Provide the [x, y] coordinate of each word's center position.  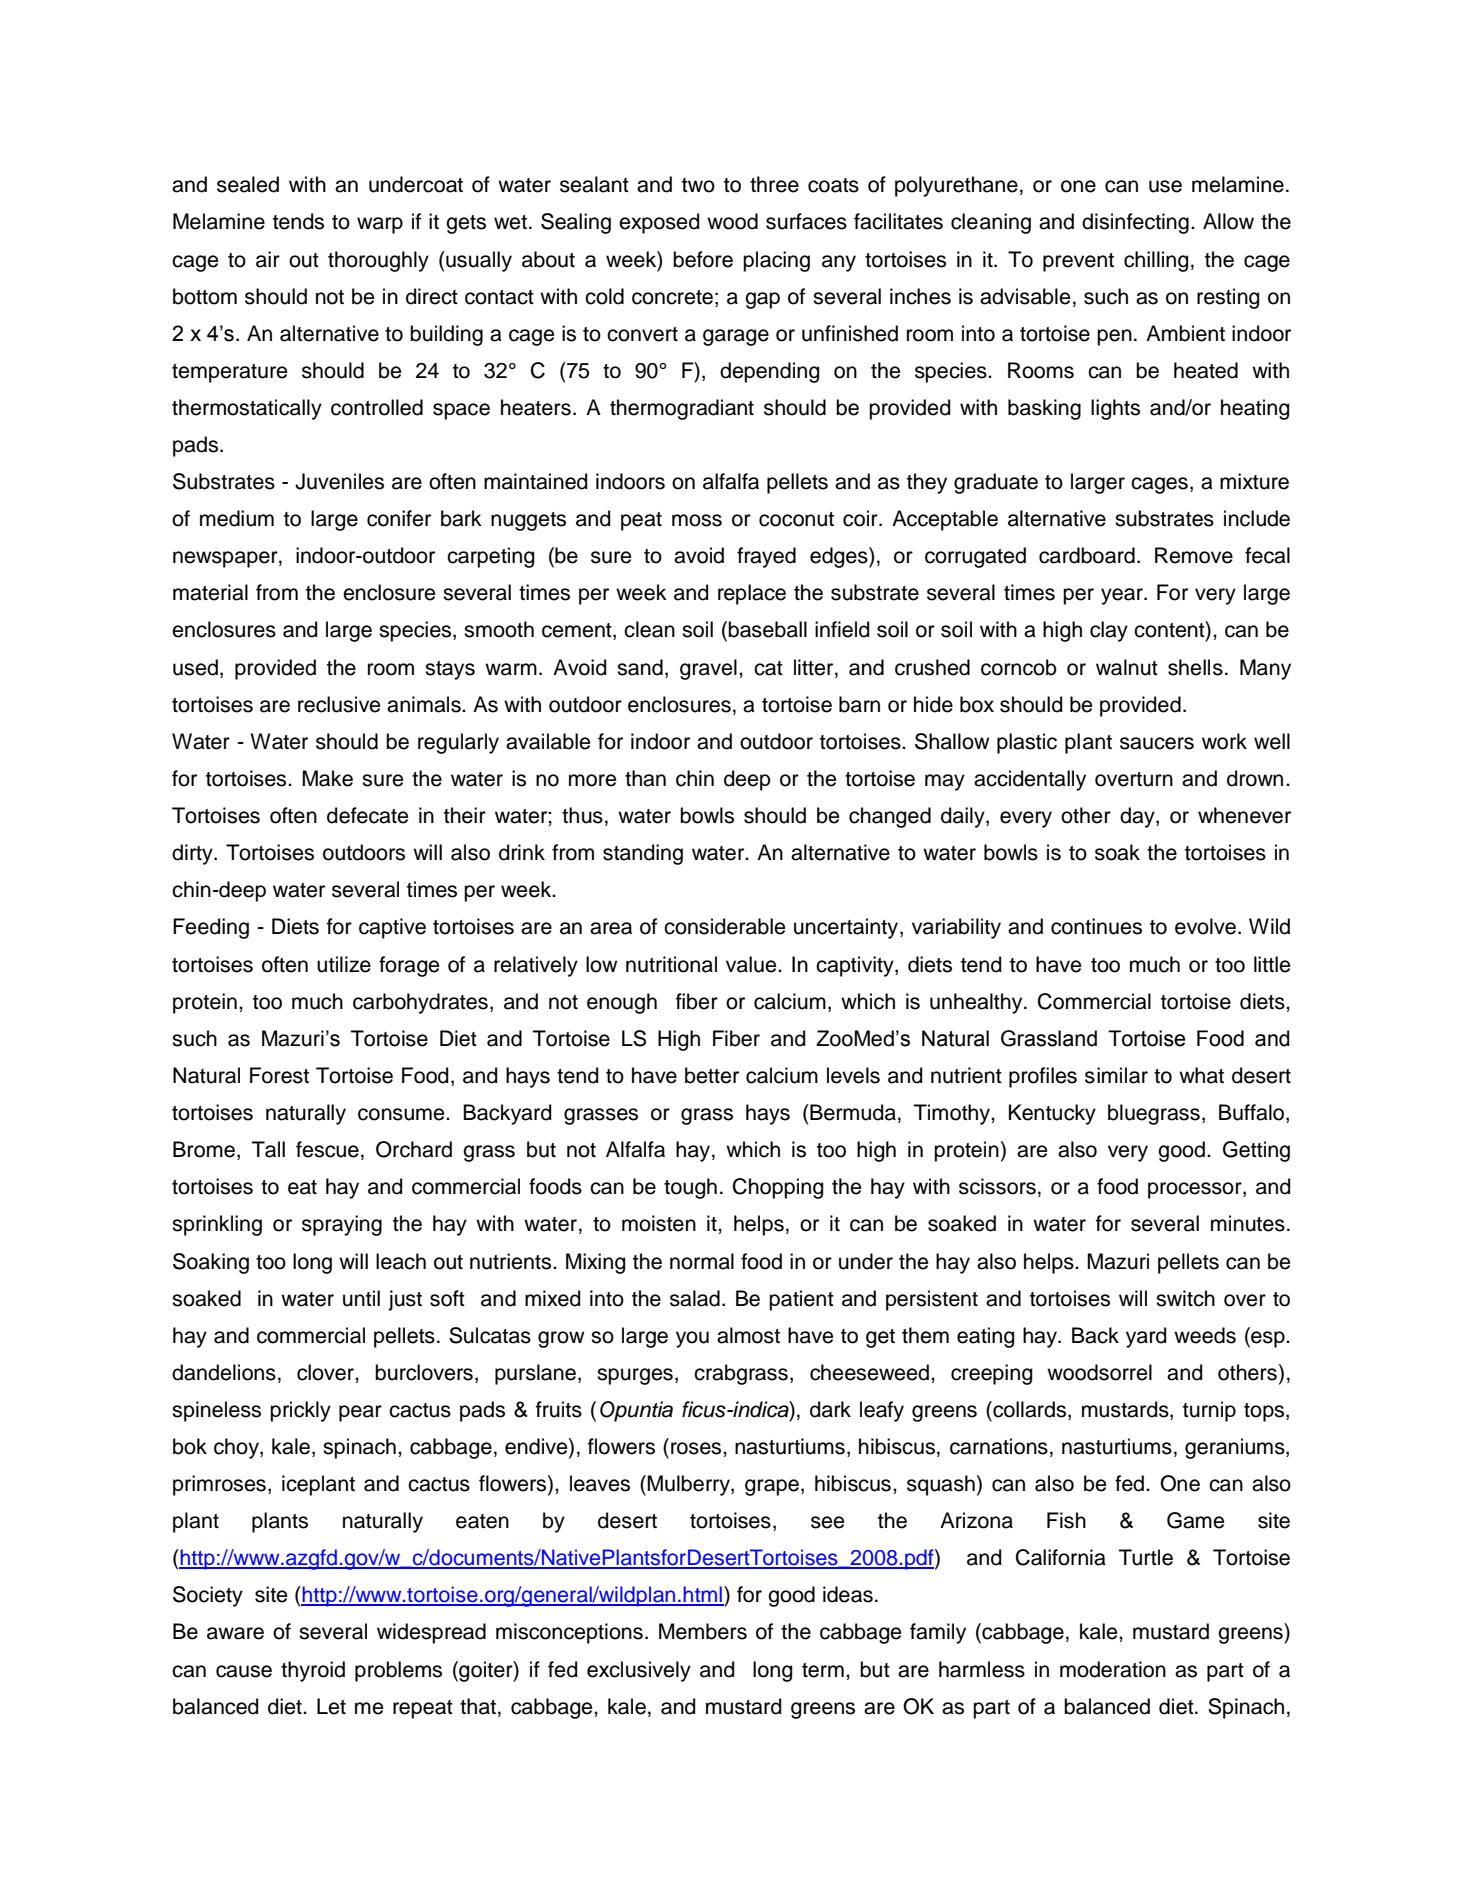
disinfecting [1135, 223]
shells [1195, 667]
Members [703, 1631]
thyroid [313, 1671]
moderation [1113, 1669]
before [703, 259]
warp [380, 225]
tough [690, 1188]
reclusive [339, 704]
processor [1196, 1190]
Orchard [414, 1149]
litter [815, 667]
